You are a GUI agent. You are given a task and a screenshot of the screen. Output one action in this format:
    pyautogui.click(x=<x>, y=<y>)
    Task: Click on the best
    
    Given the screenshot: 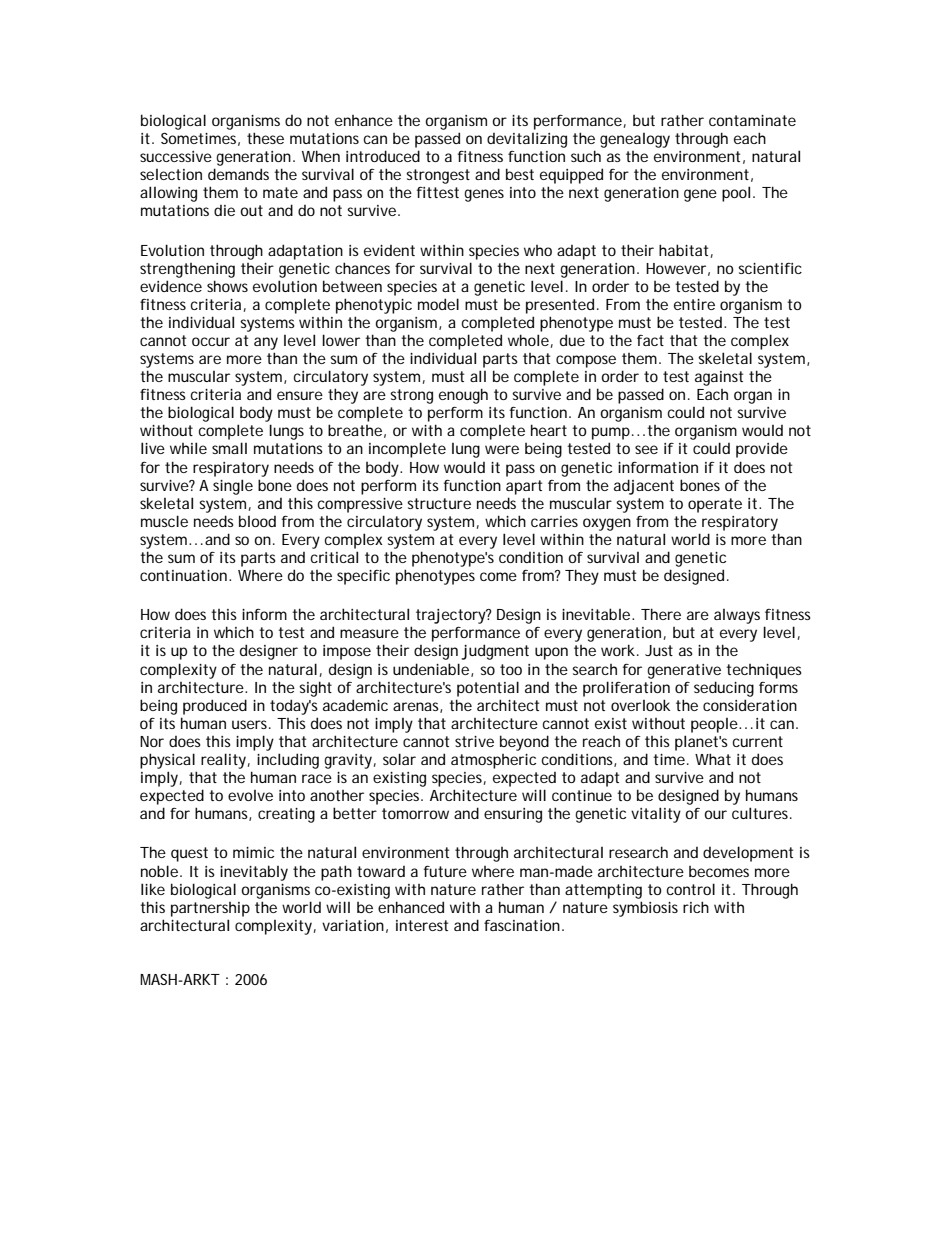 What is the action you would take?
    pyautogui.click(x=520, y=174)
